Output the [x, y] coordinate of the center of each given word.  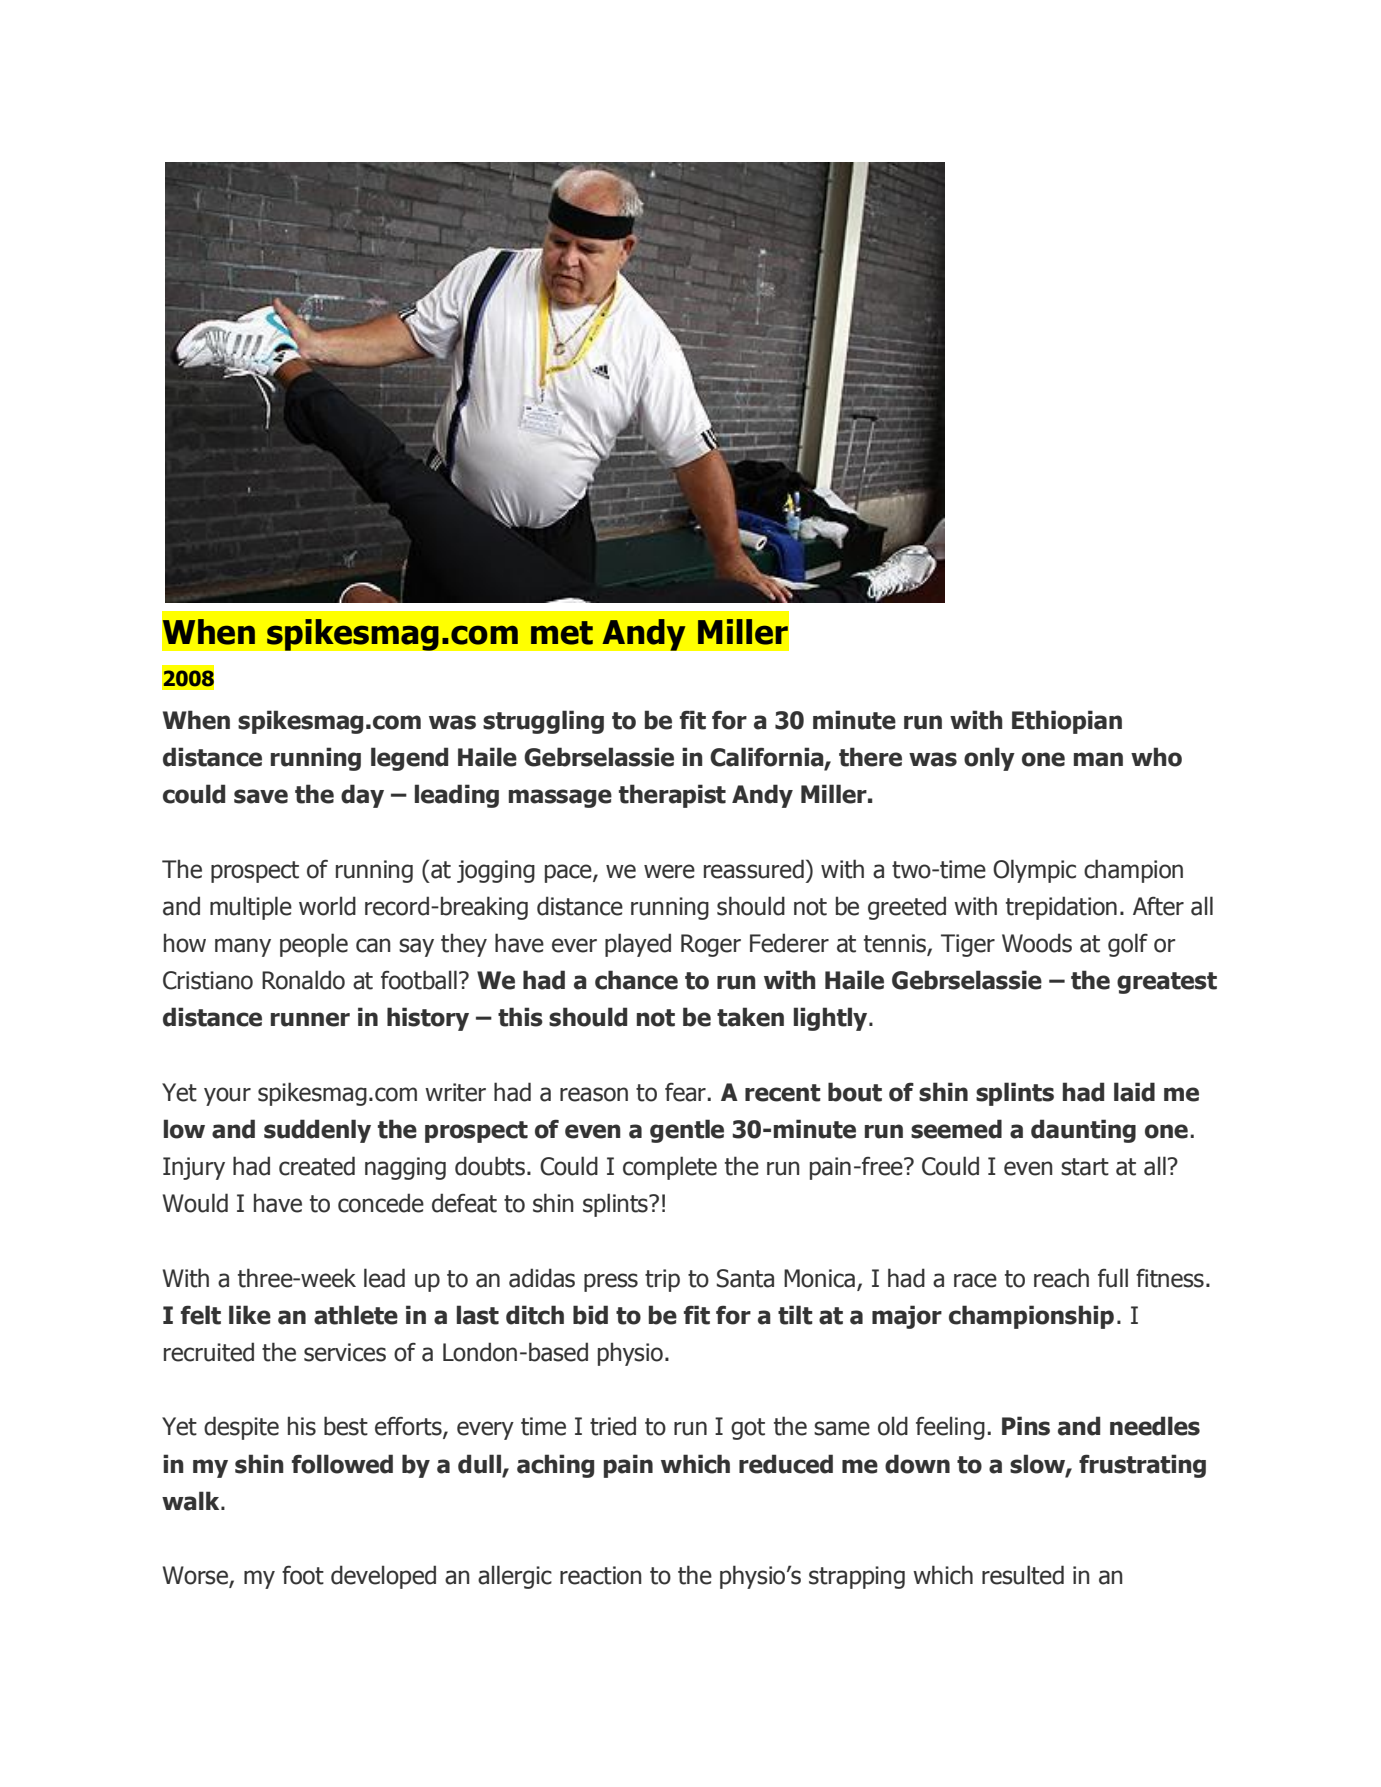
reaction [601, 1575]
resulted [1023, 1575]
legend [409, 759]
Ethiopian [1067, 722]
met [562, 633]
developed [383, 1577]
